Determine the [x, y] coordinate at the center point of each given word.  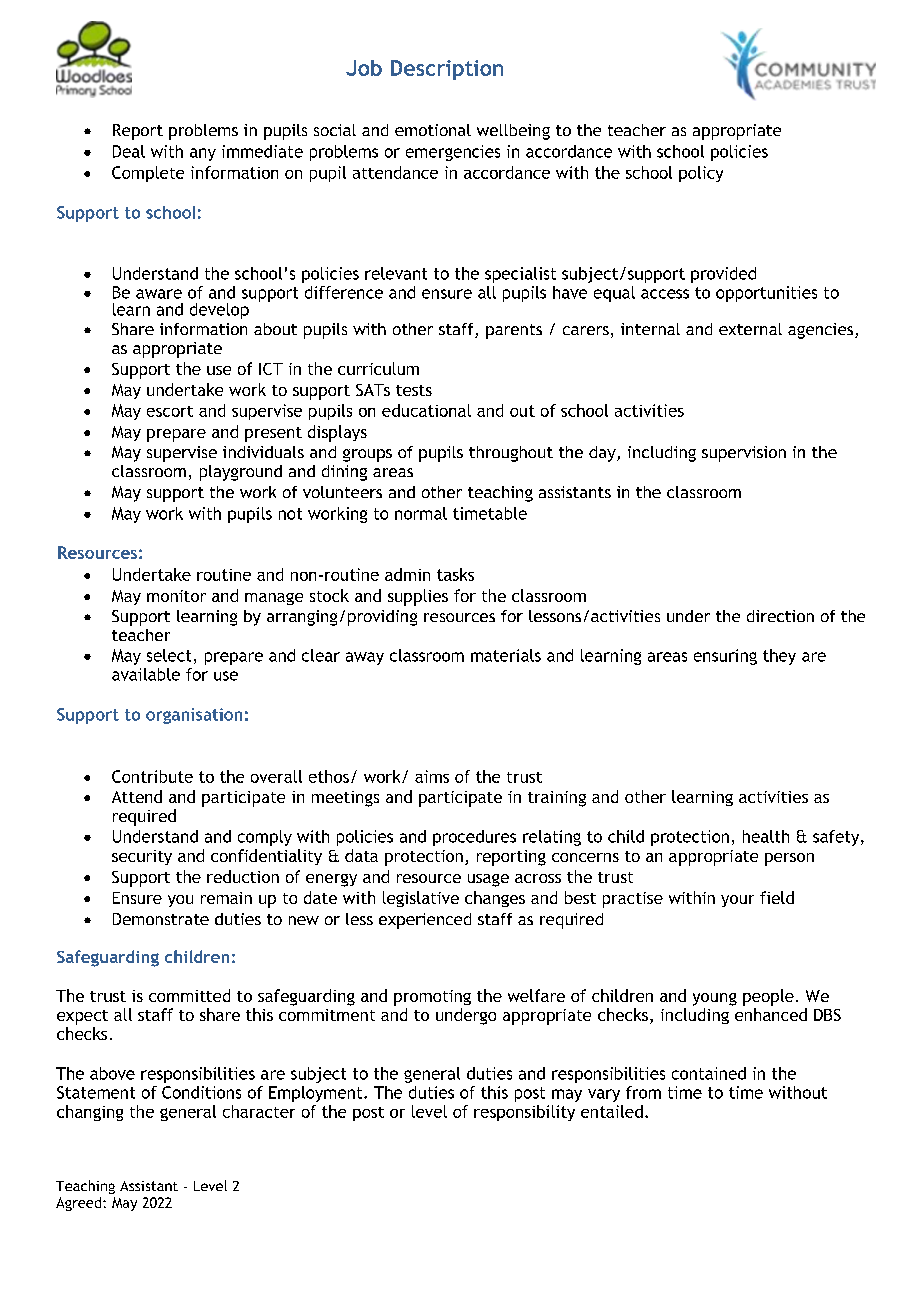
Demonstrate [161, 919]
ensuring [725, 657]
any [203, 154]
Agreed [80, 1204]
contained [709, 1073]
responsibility [524, 1113]
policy [701, 174]
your [737, 901]
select [169, 655]
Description [447, 70]
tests [414, 390]
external [750, 329]
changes [495, 899]
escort [170, 411]
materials [506, 655]
